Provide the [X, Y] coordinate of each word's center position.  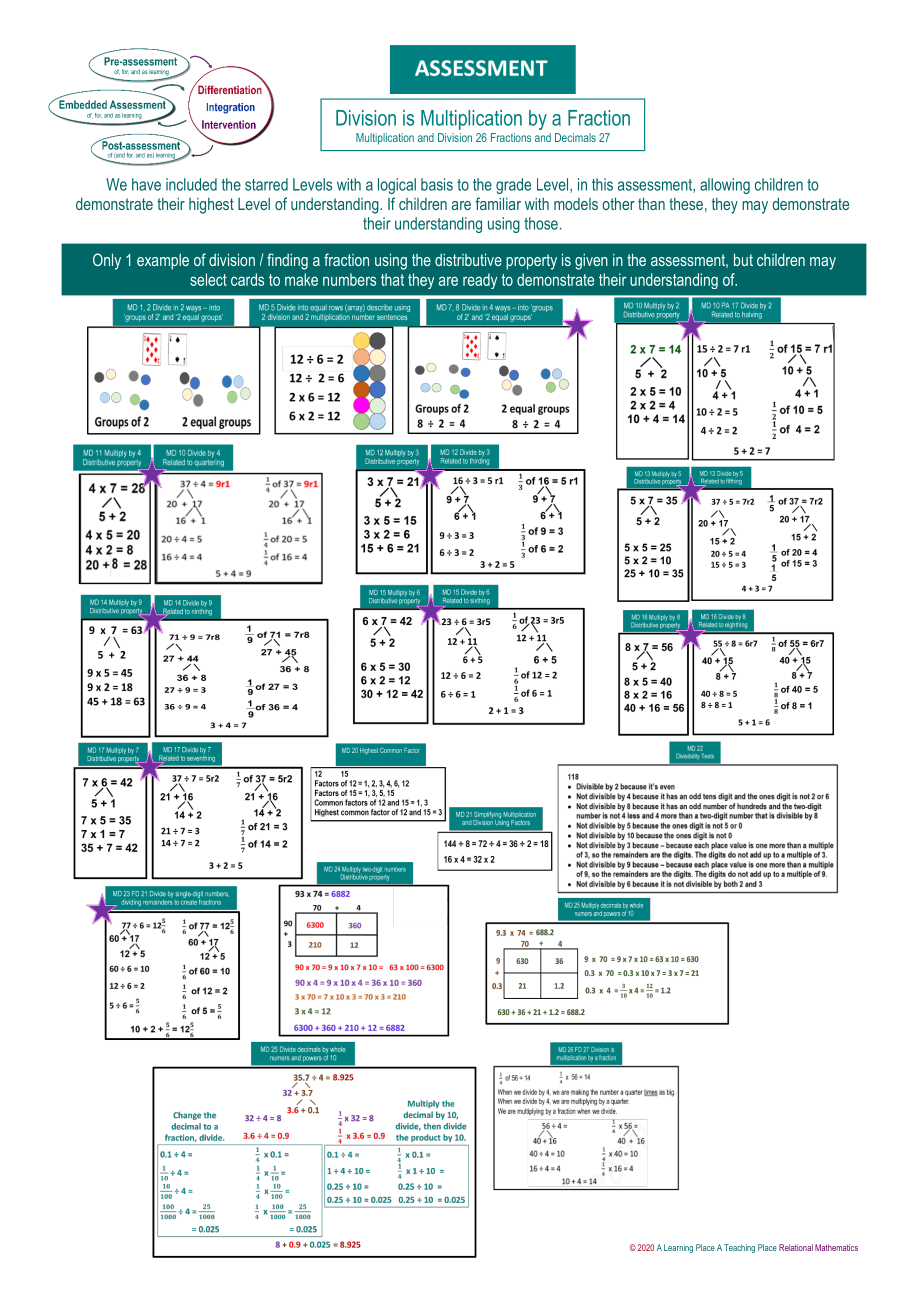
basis [437, 184]
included [191, 184]
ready [480, 281]
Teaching [739, 1248]
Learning [678, 1248]
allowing [725, 186]
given [591, 262]
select [208, 279]
